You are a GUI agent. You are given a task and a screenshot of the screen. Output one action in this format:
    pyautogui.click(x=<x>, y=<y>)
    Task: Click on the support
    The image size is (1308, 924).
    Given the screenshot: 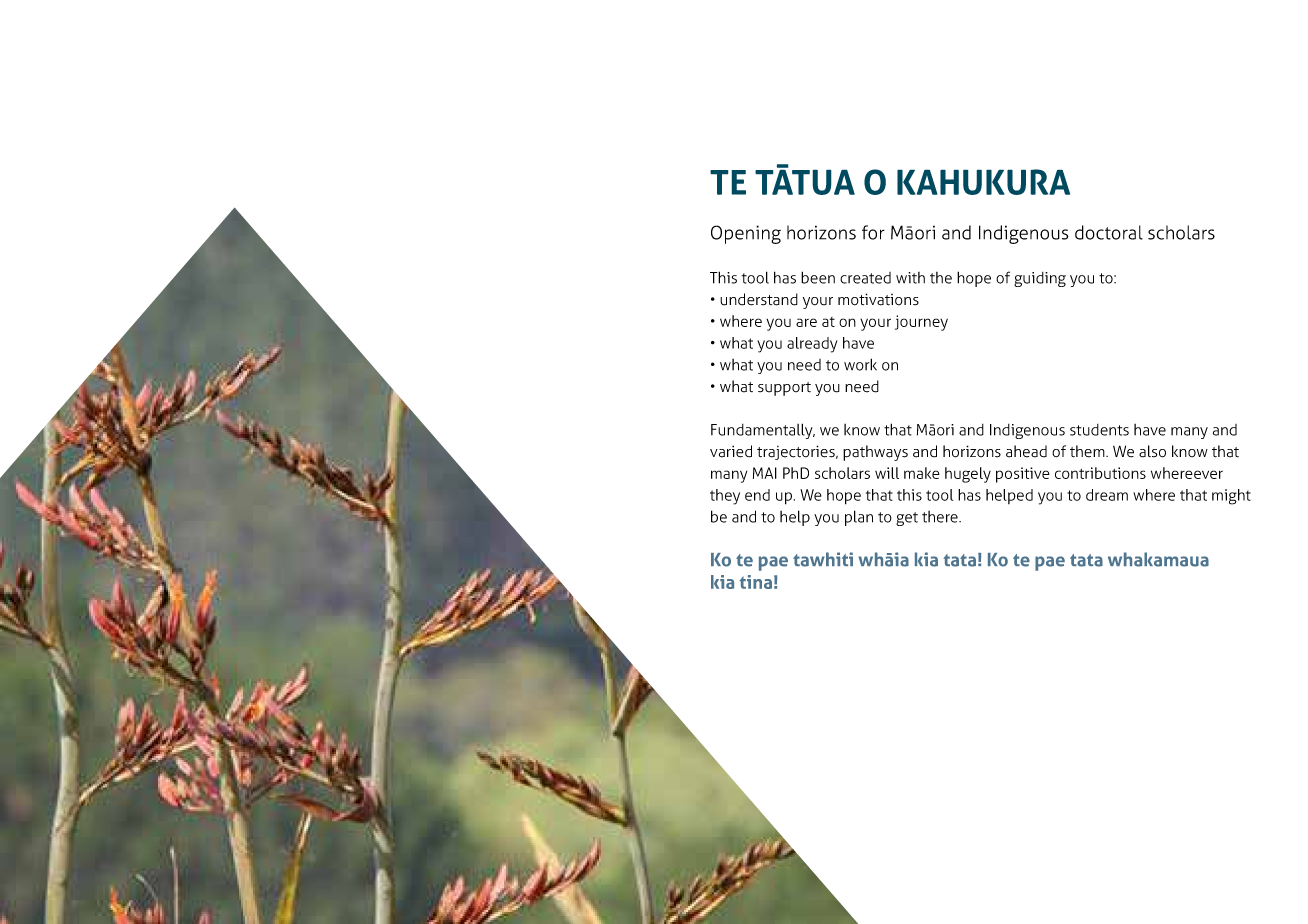 What is the action you would take?
    pyautogui.click(x=784, y=389)
